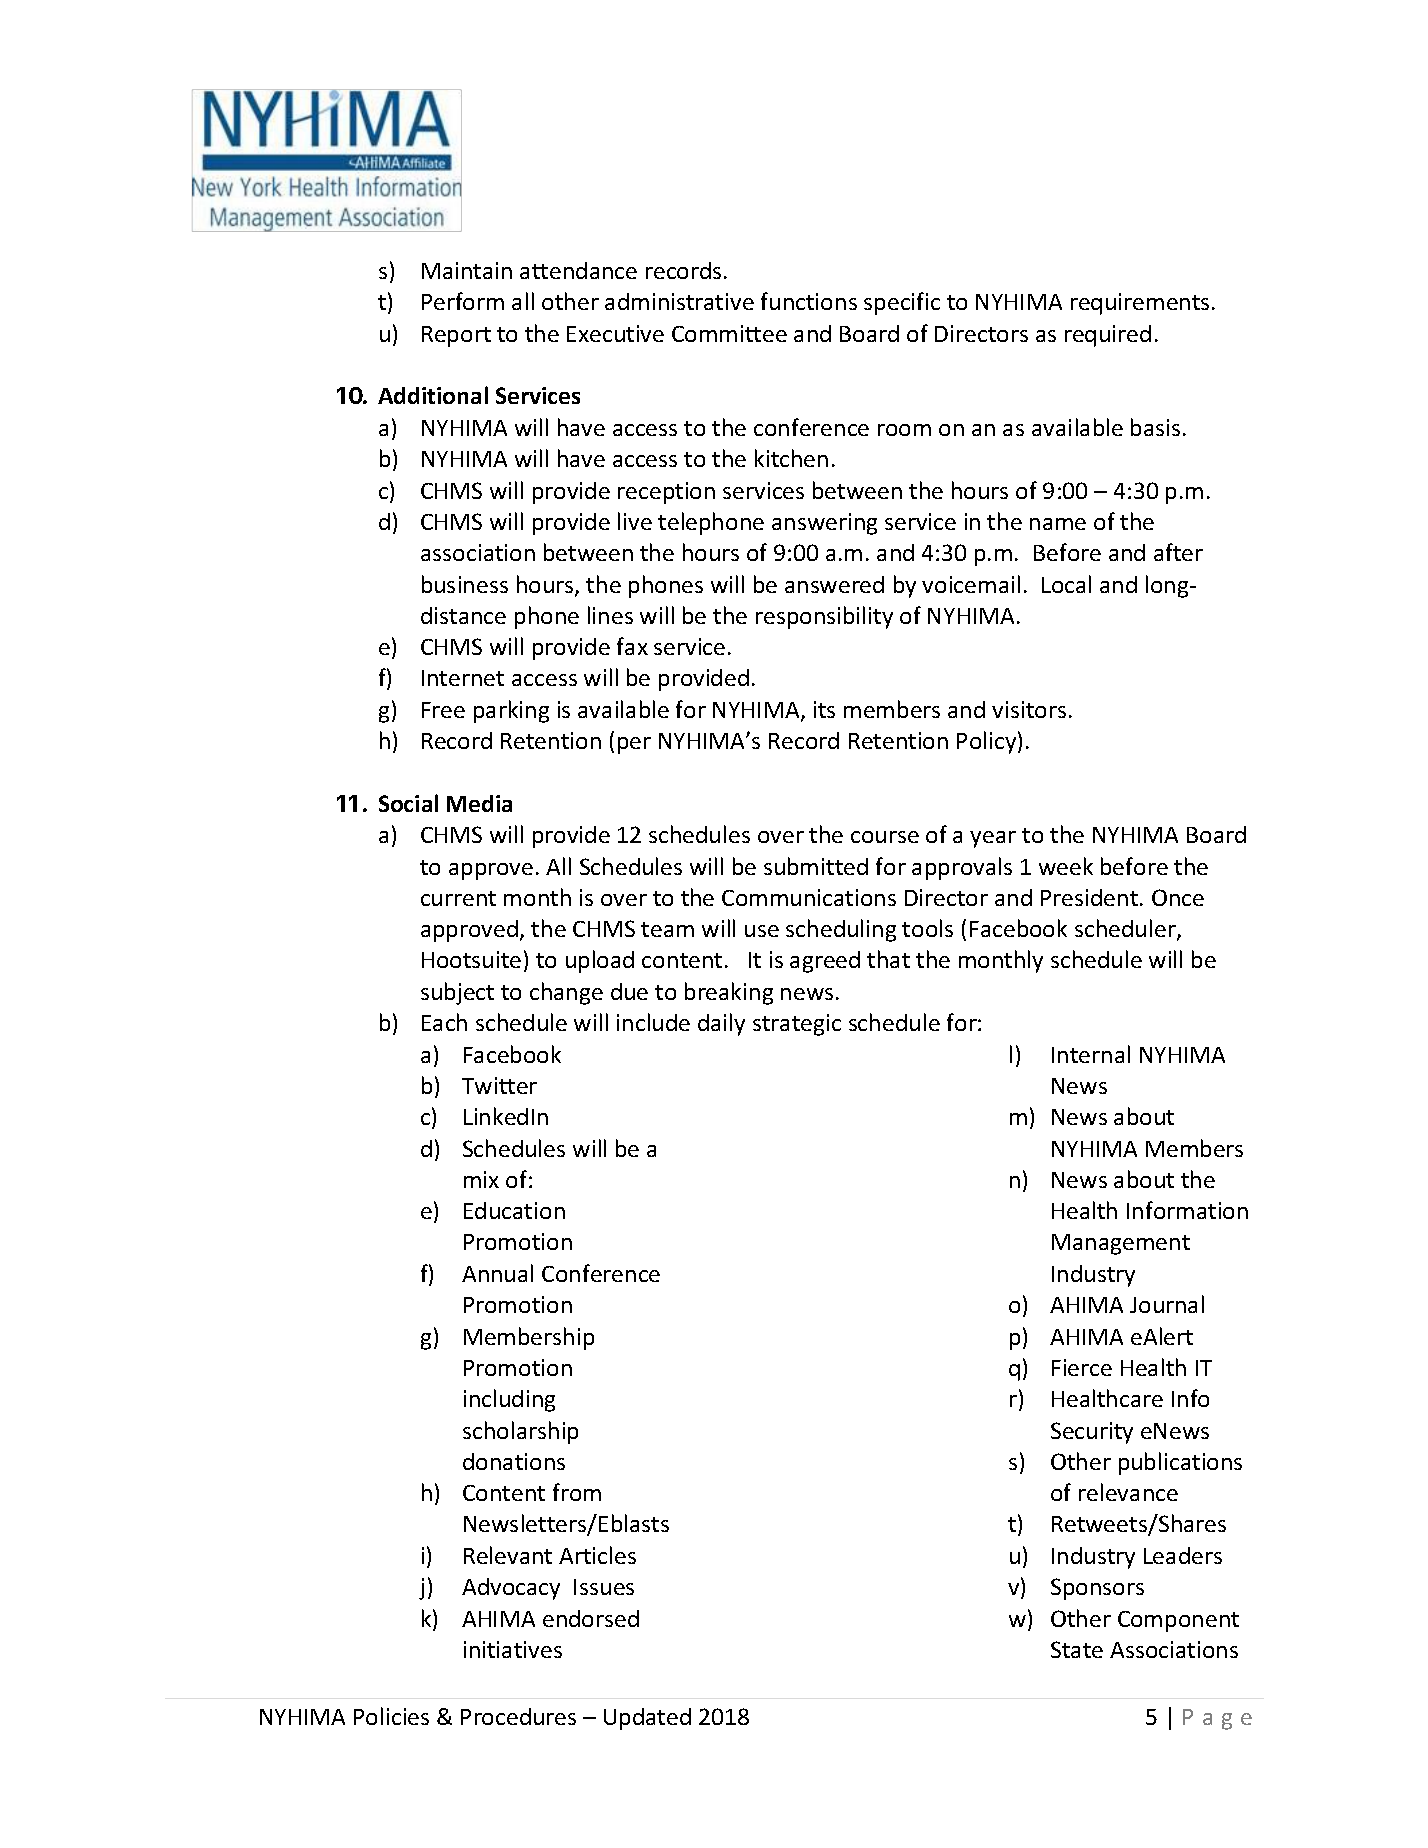 This image has width=1428, height=1848. I want to click on State, so click(1077, 1649).
